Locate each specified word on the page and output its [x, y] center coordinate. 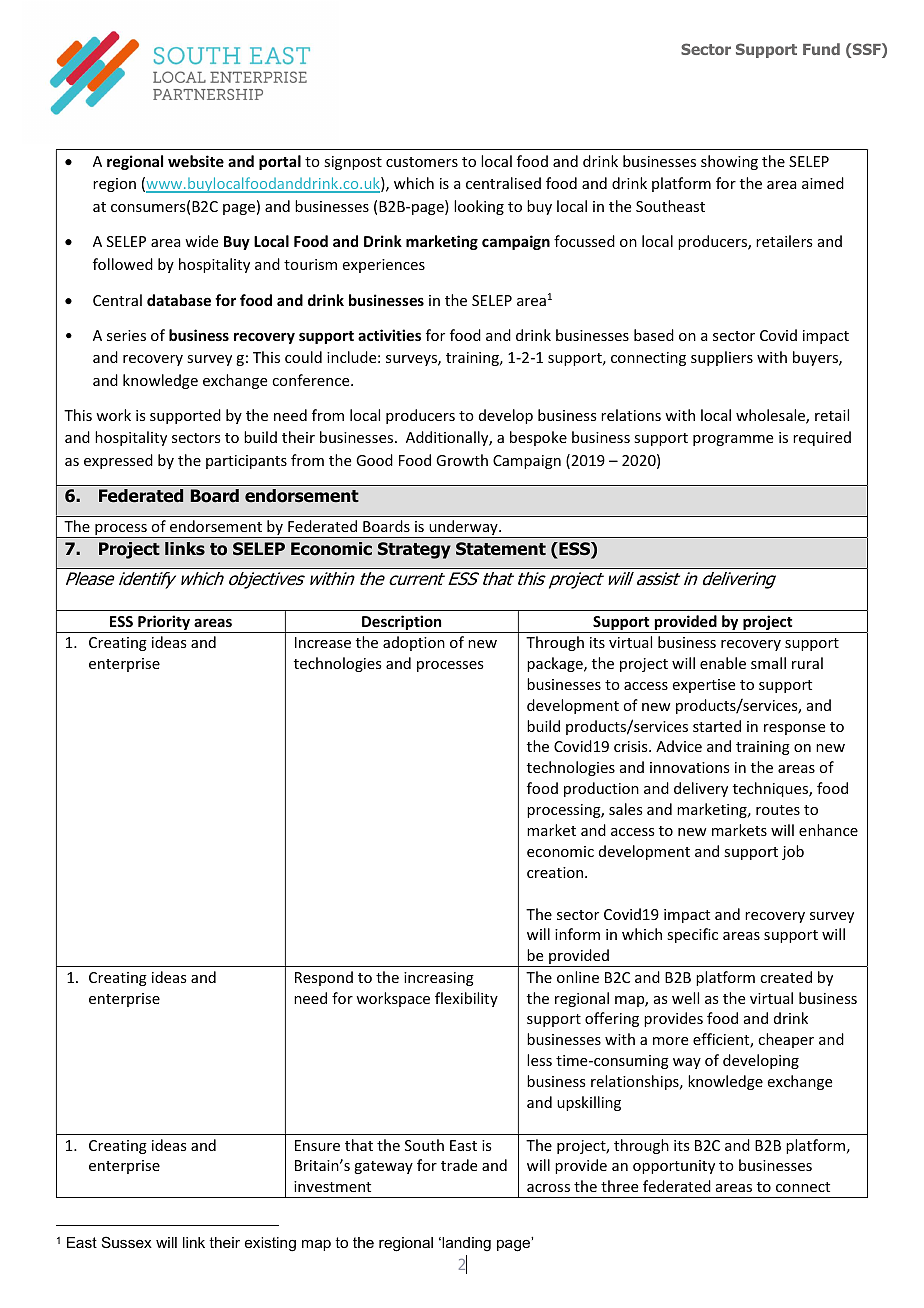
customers [422, 162]
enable [723, 663]
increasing [439, 979]
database [179, 300]
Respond [324, 978]
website [196, 161]
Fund [821, 49]
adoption [414, 643]
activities [389, 335]
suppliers [722, 358]
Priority [164, 624]
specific [692, 935]
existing [270, 1244]
